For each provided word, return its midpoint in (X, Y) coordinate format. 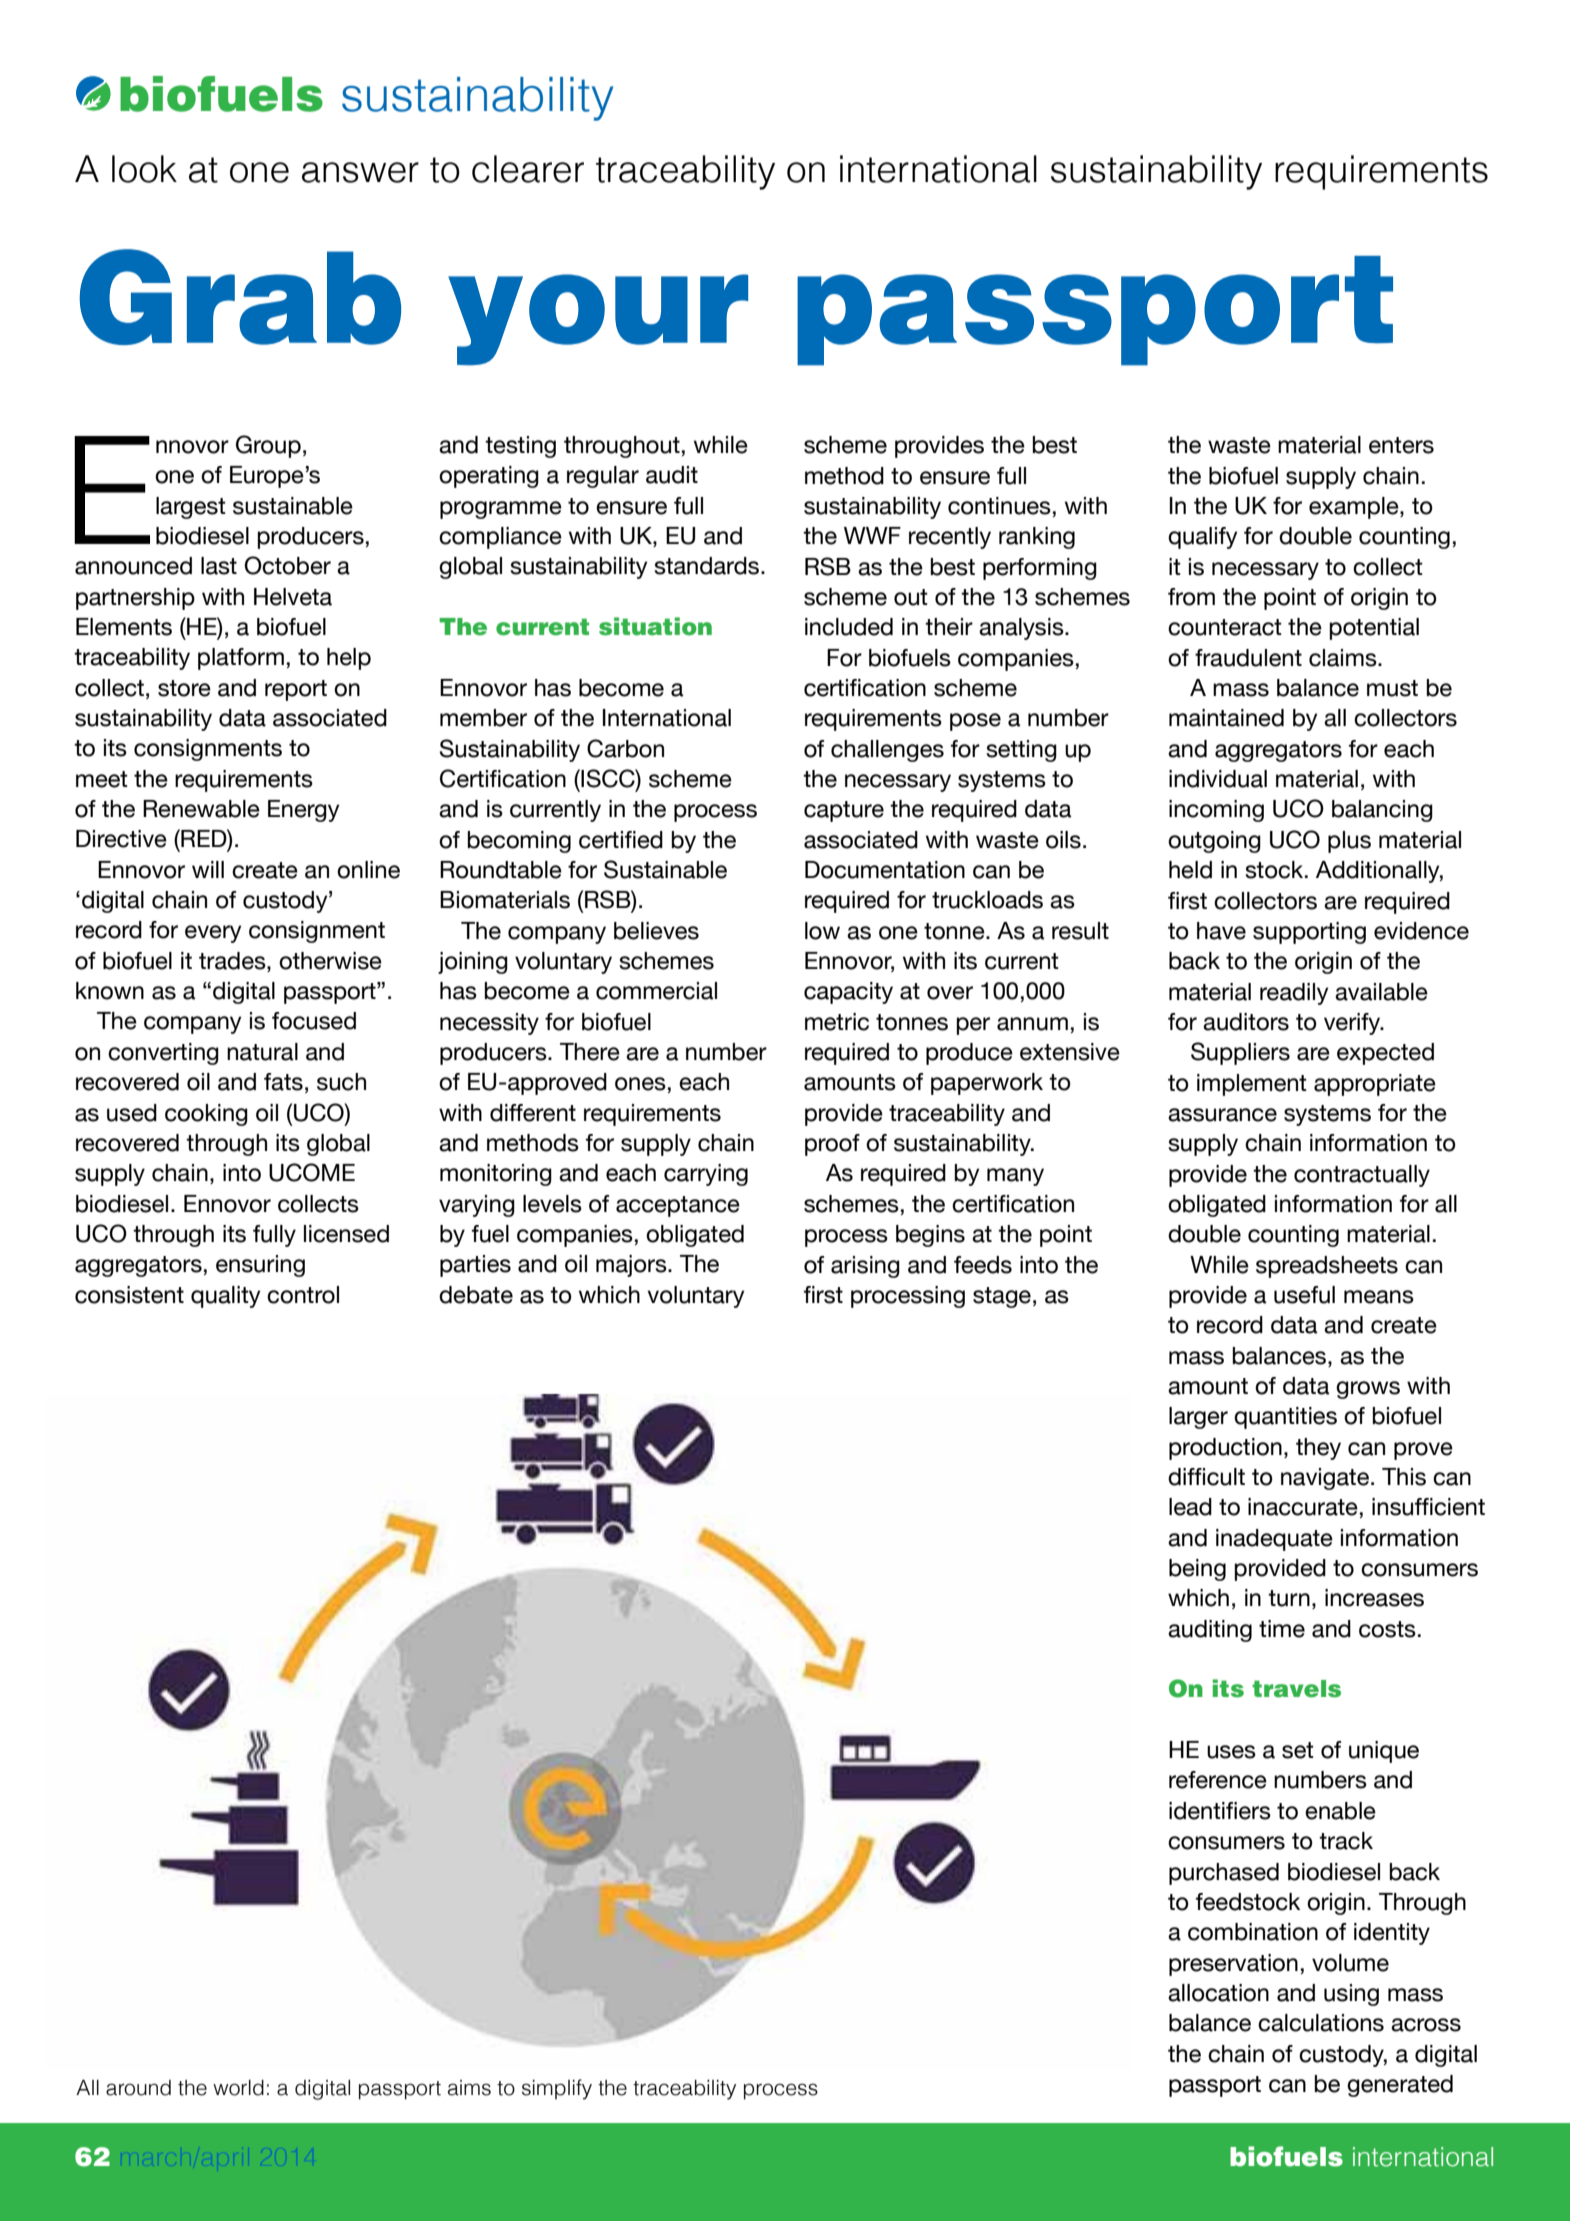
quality (225, 1297)
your (598, 319)
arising (865, 1267)
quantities (1285, 1418)
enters (1401, 445)
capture (844, 811)
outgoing (1214, 842)
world (238, 2088)
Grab (240, 297)
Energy (303, 811)
